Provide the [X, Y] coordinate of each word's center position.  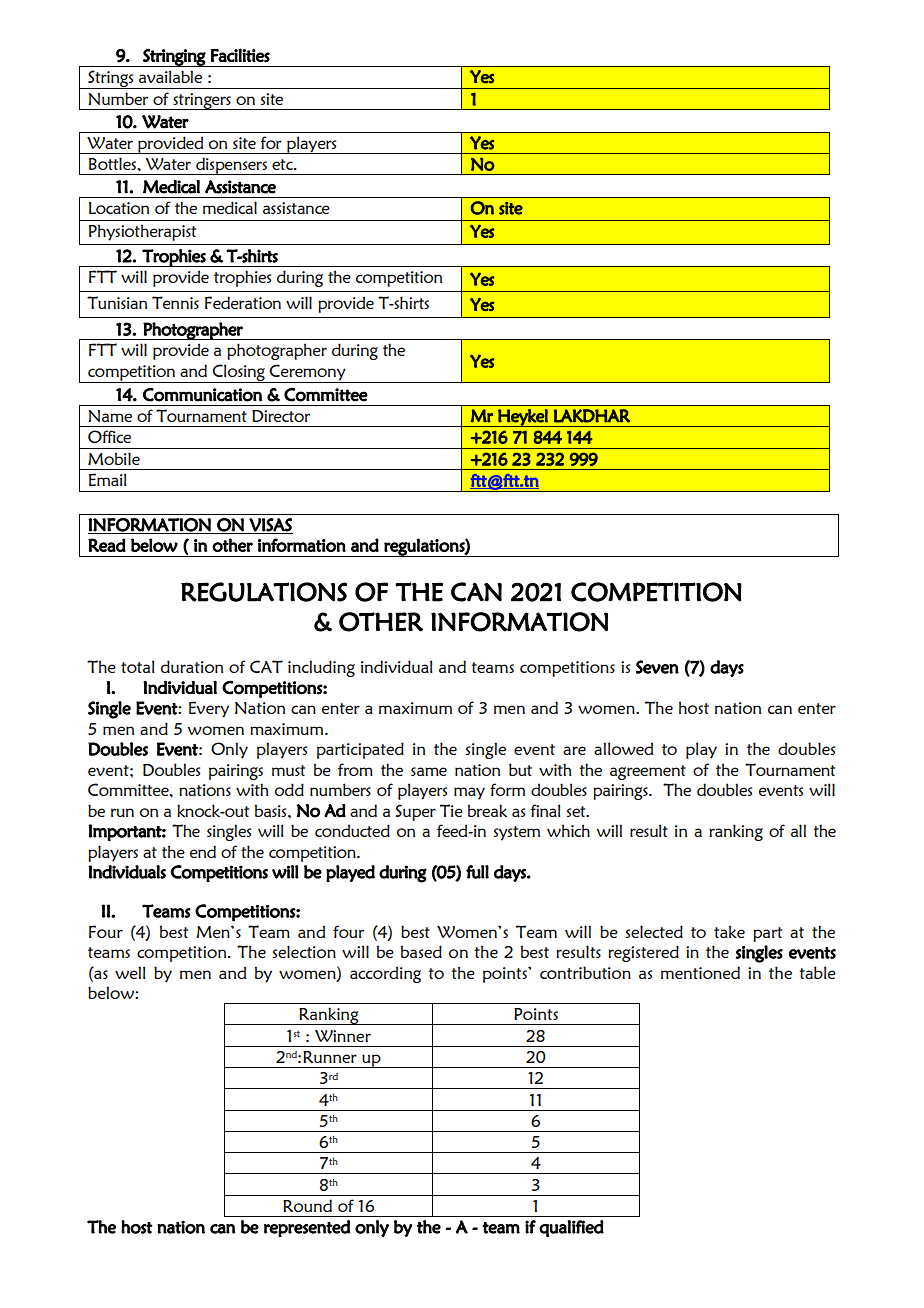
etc [283, 164]
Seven [657, 667]
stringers [202, 101]
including [321, 668]
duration [192, 666]
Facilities [240, 55]
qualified [571, 1228]
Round [307, 1205]
